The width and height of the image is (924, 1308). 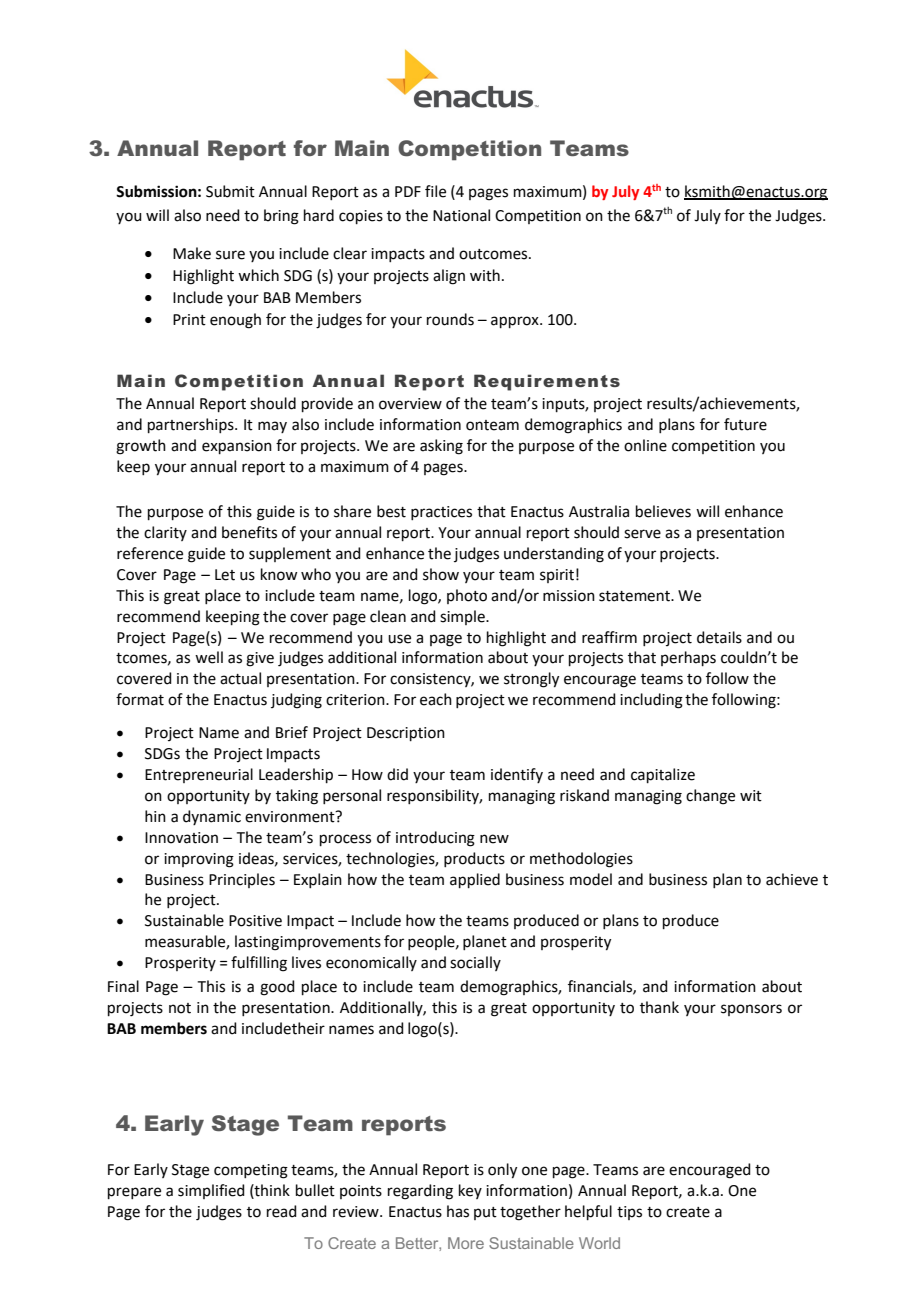 What do you see at coordinates (441, 447) in the image?
I see `asking` at bounding box center [441, 447].
